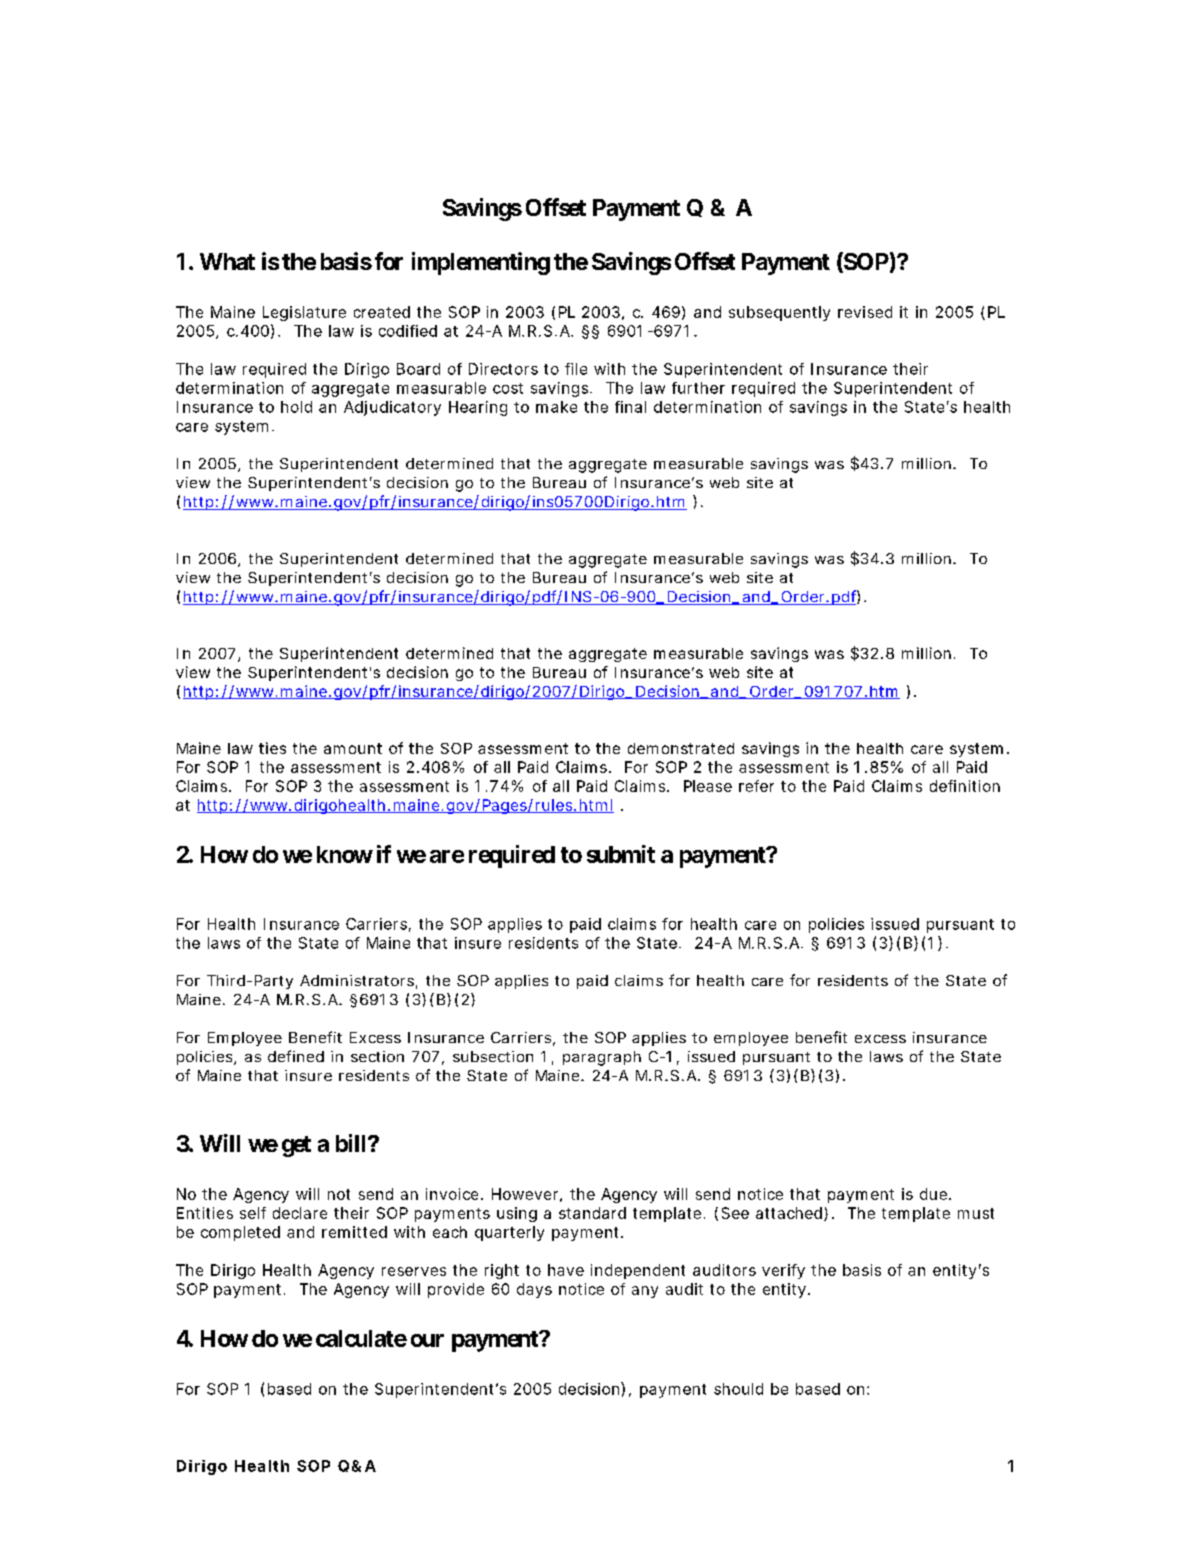  I want to click on definition, so click(965, 786).
